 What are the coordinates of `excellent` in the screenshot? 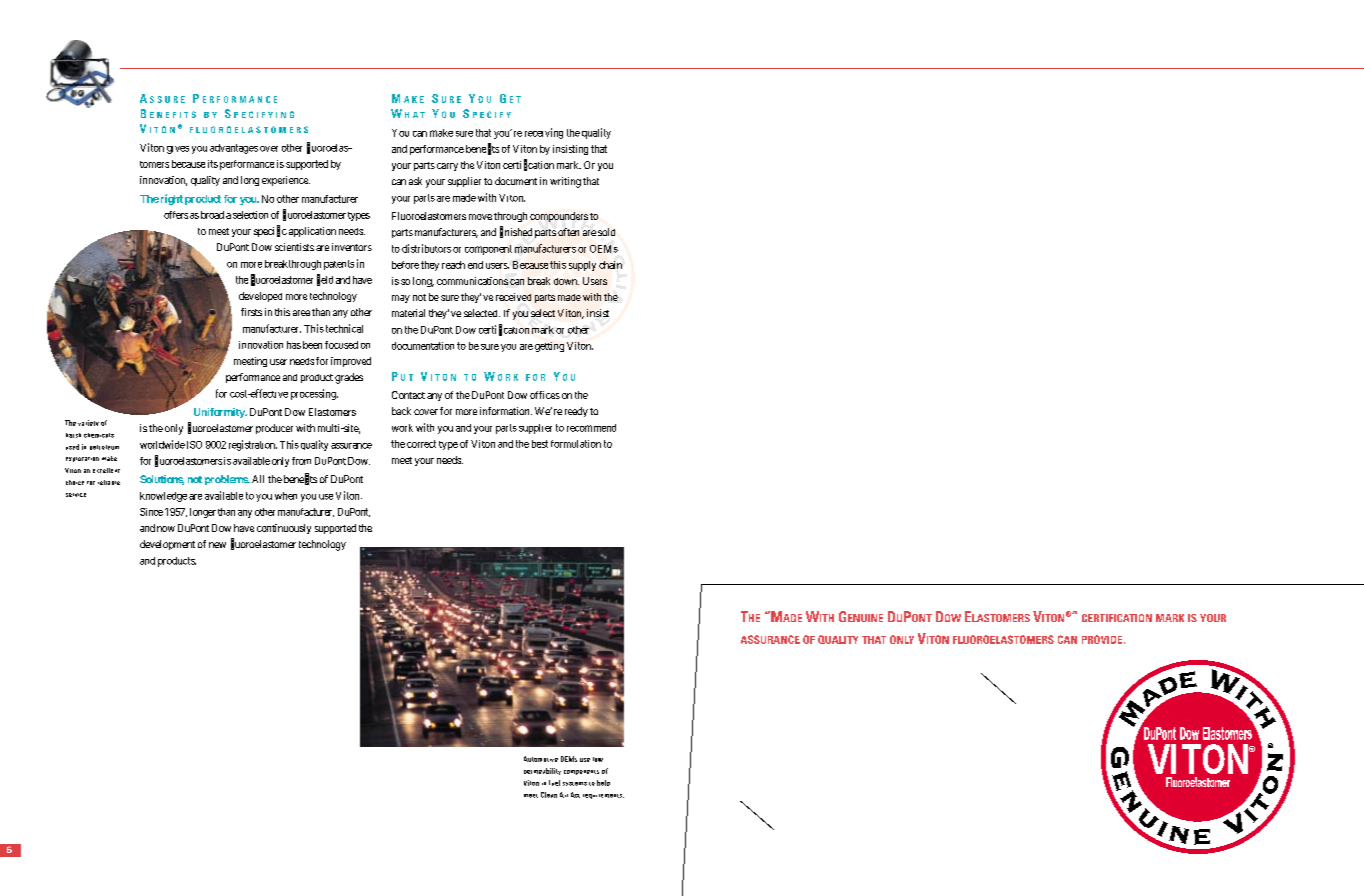 It's located at (106, 470).
